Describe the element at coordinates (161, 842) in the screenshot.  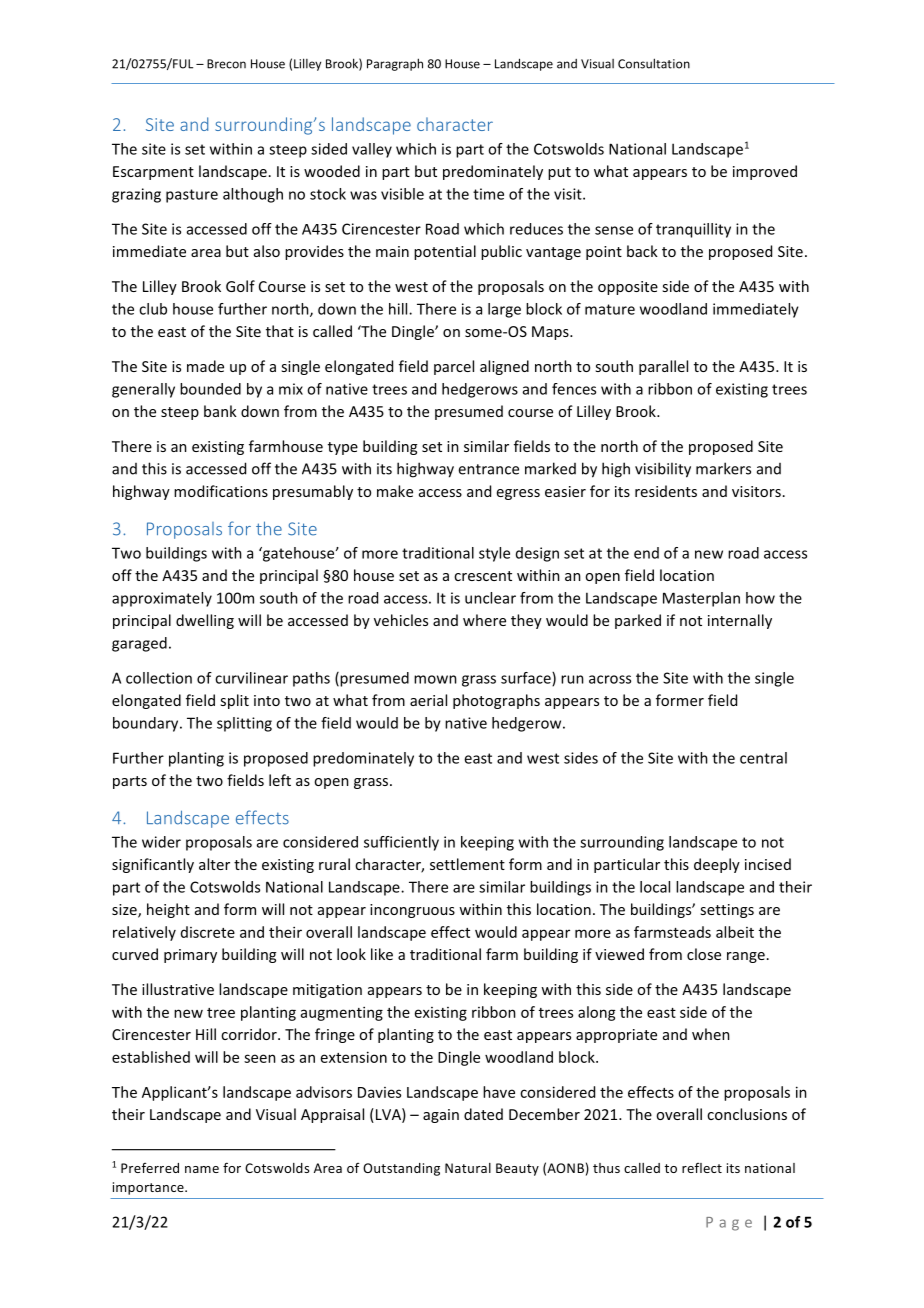
I see `wider` at that location.
